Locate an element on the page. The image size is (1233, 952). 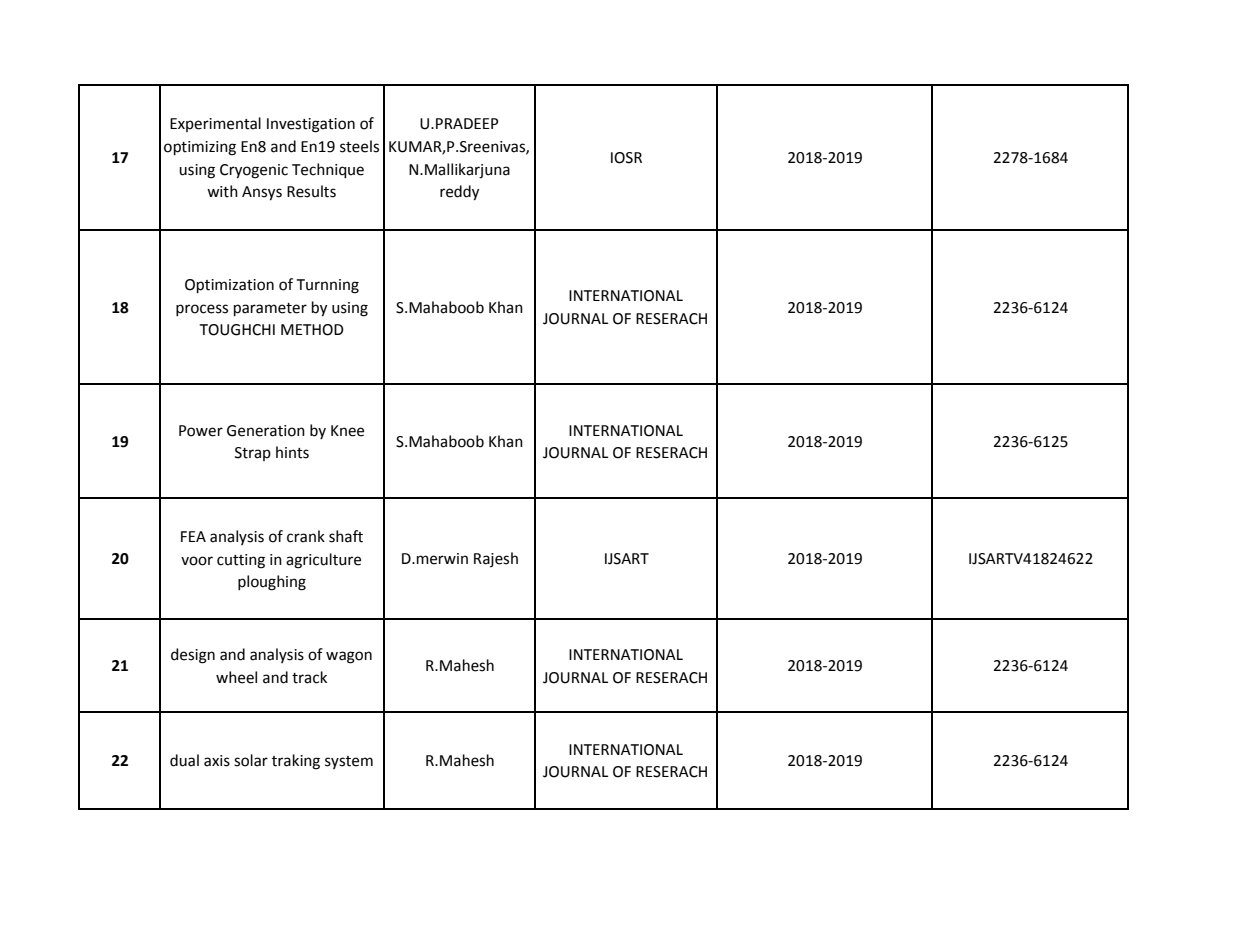
wagon is located at coordinates (349, 657).
